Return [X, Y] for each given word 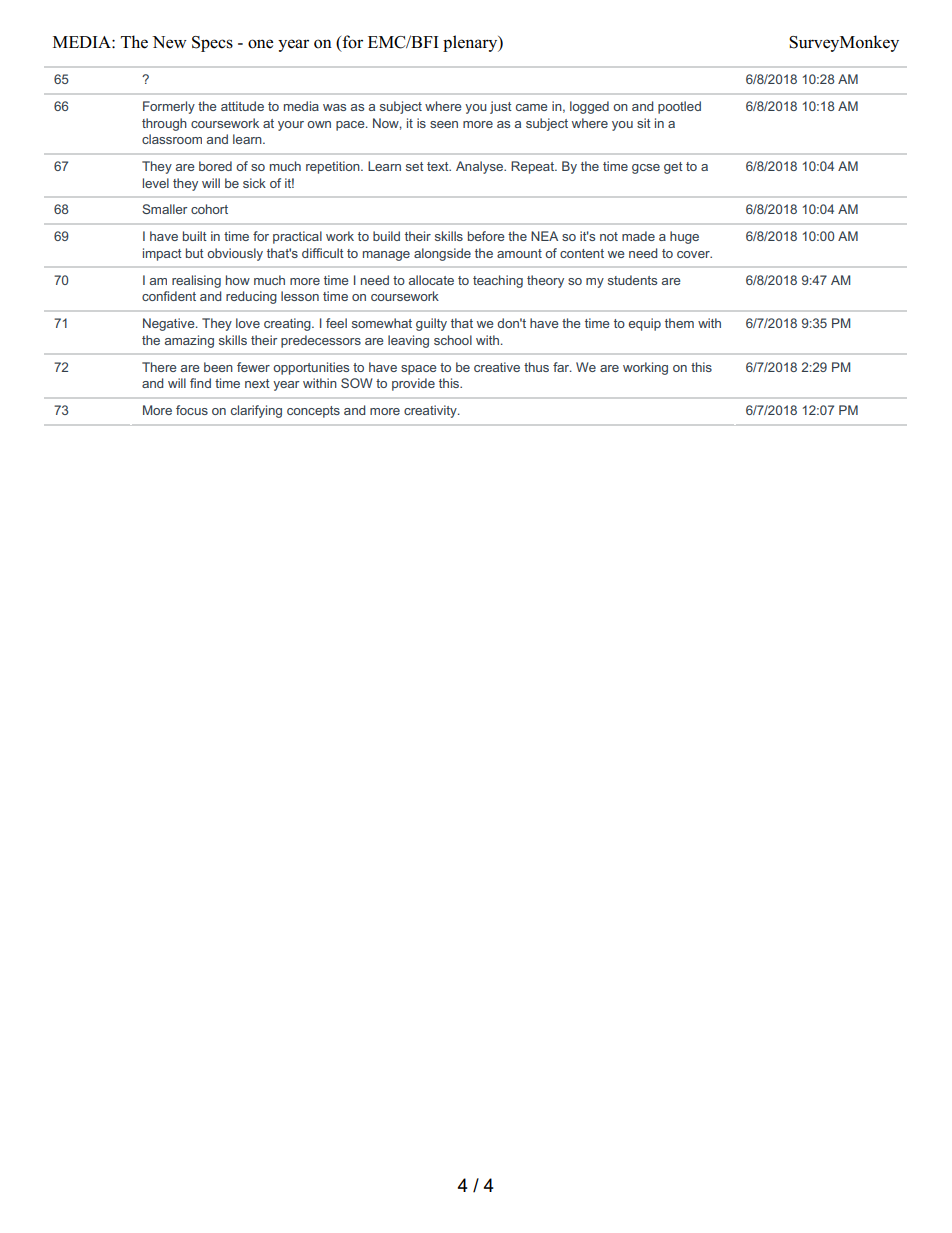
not [609, 236]
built [195, 236]
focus [192, 410]
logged [589, 107]
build [386, 236]
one [260, 44]
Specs [212, 44]
